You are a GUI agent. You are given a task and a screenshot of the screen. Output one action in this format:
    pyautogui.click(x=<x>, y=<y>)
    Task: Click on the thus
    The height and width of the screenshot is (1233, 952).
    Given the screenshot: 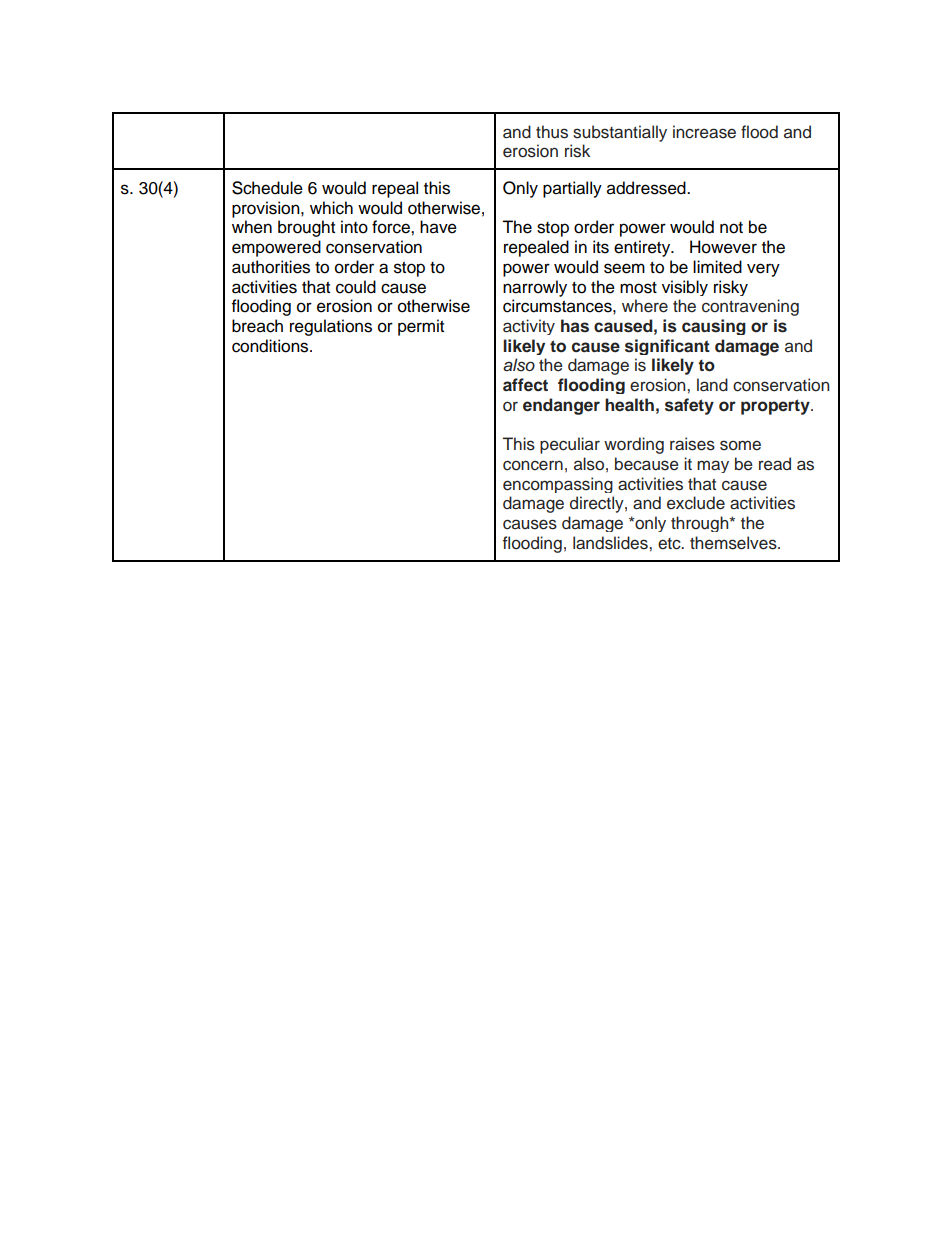 What is the action you would take?
    pyautogui.click(x=552, y=132)
